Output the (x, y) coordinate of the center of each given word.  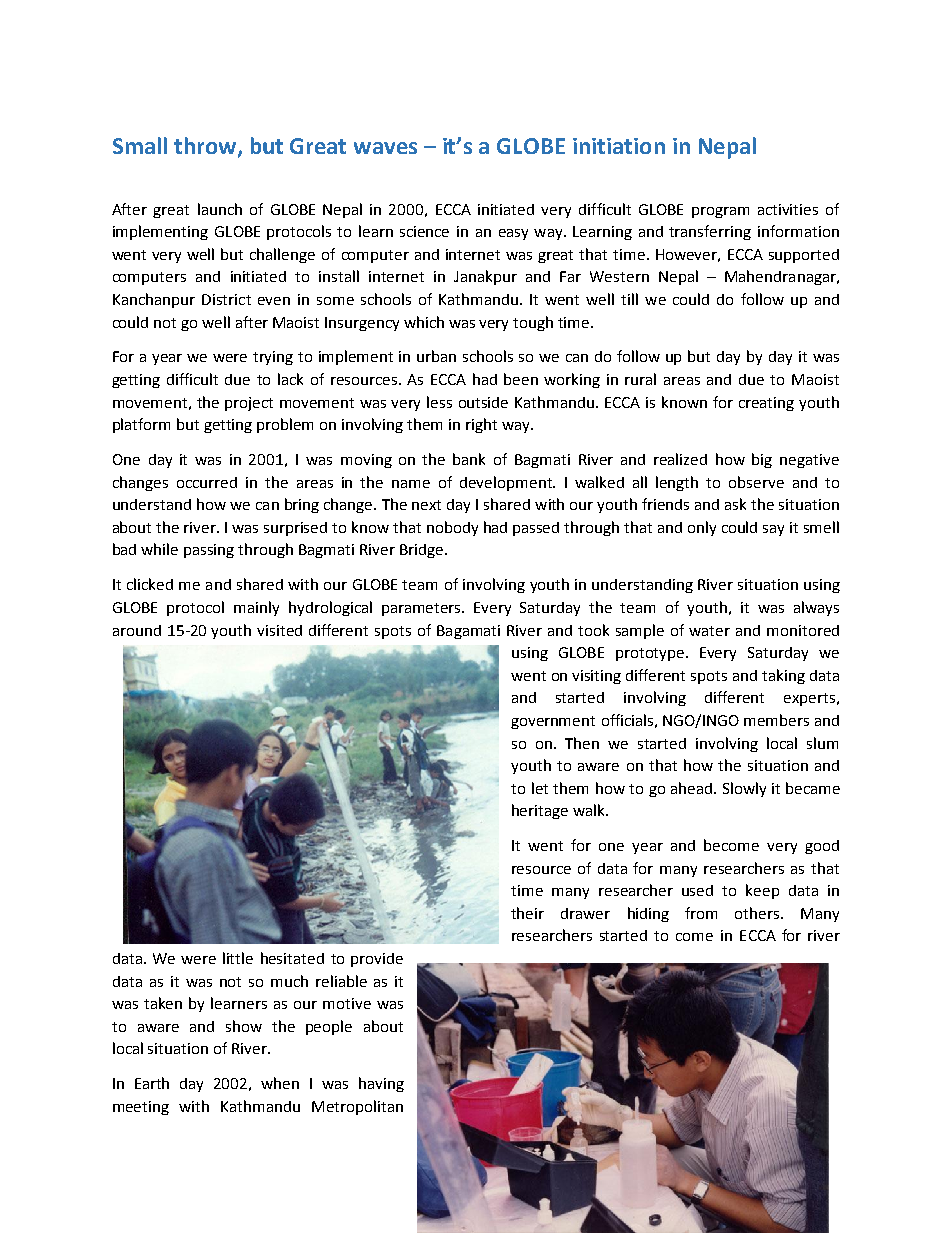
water (709, 631)
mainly (256, 608)
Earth (152, 1083)
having (381, 1084)
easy (513, 234)
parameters (423, 609)
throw (206, 147)
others (758, 913)
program (720, 212)
